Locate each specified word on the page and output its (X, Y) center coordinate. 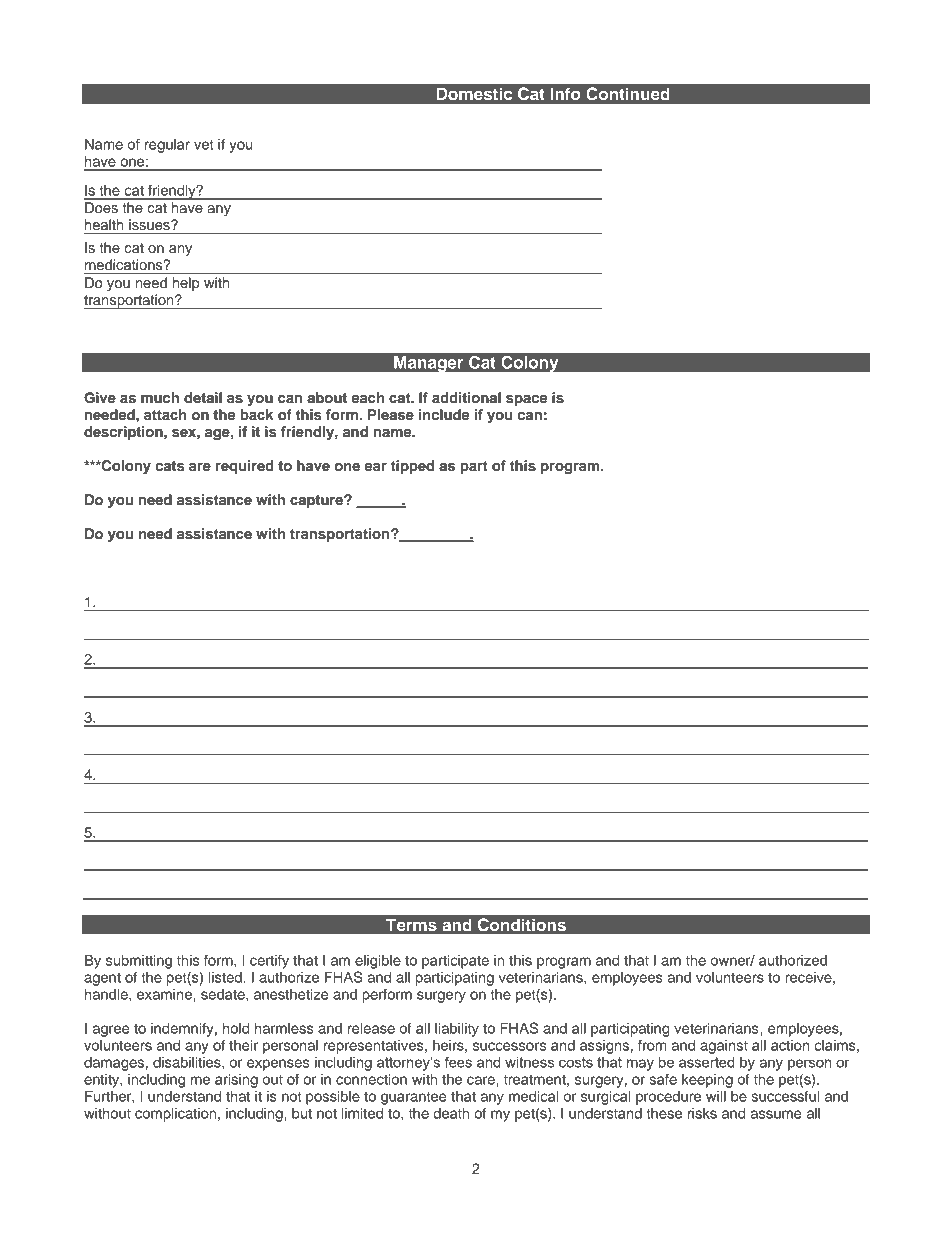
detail (203, 397)
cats (169, 466)
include (444, 415)
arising (236, 1081)
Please (391, 415)
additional (466, 397)
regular (167, 146)
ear (376, 467)
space (526, 400)
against (724, 1047)
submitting (139, 962)
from (652, 1045)
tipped (412, 467)
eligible (378, 962)
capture (317, 501)
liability (457, 1030)
